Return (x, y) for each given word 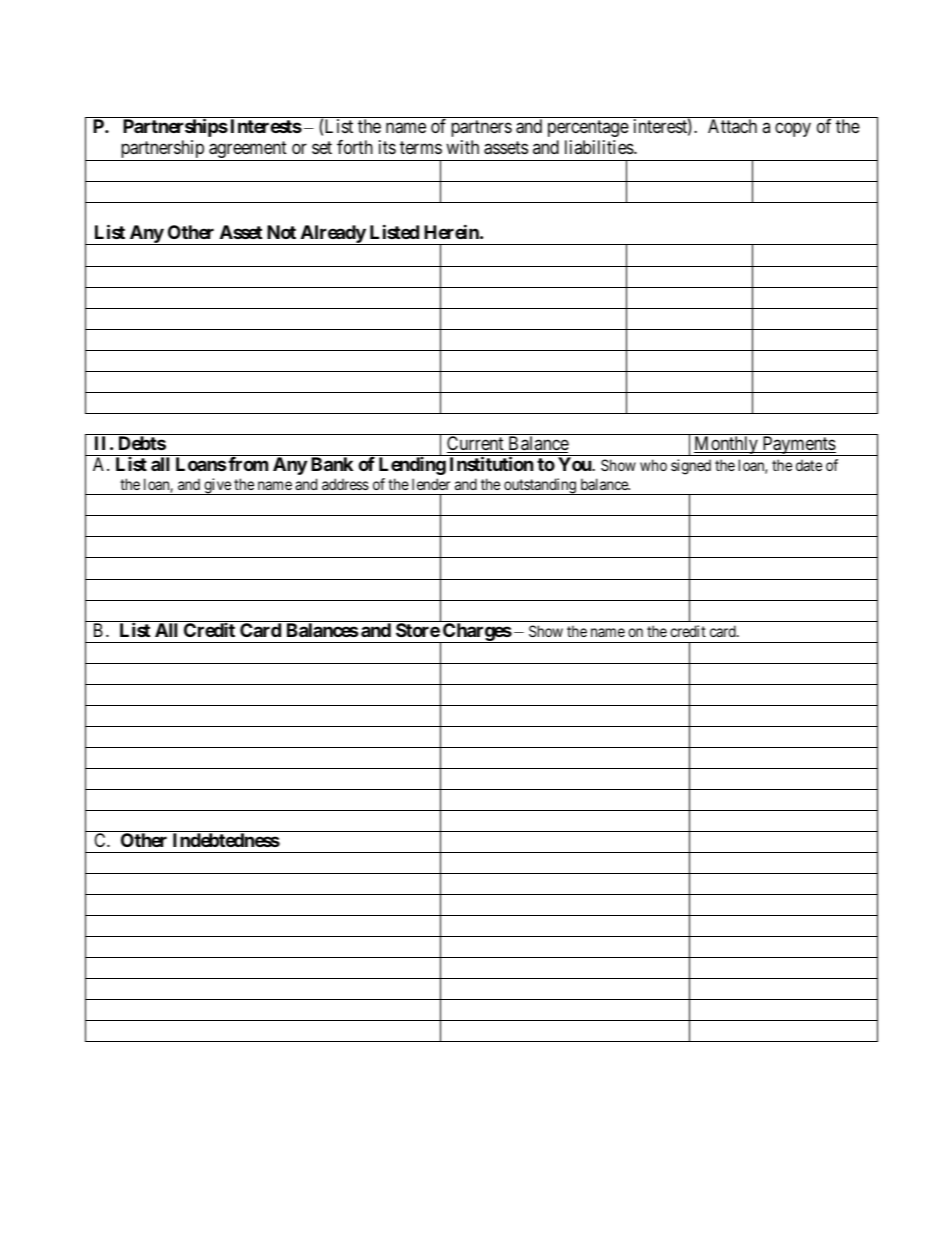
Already (332, 235)
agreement (248, 151)
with (462, 147)
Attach (732, 126)
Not (281, 232)
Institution (492, 463)
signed (691, 467)
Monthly (726, 446)
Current (476, 444)
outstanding (540, 486)
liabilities (600, 147)
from (247, 464)
